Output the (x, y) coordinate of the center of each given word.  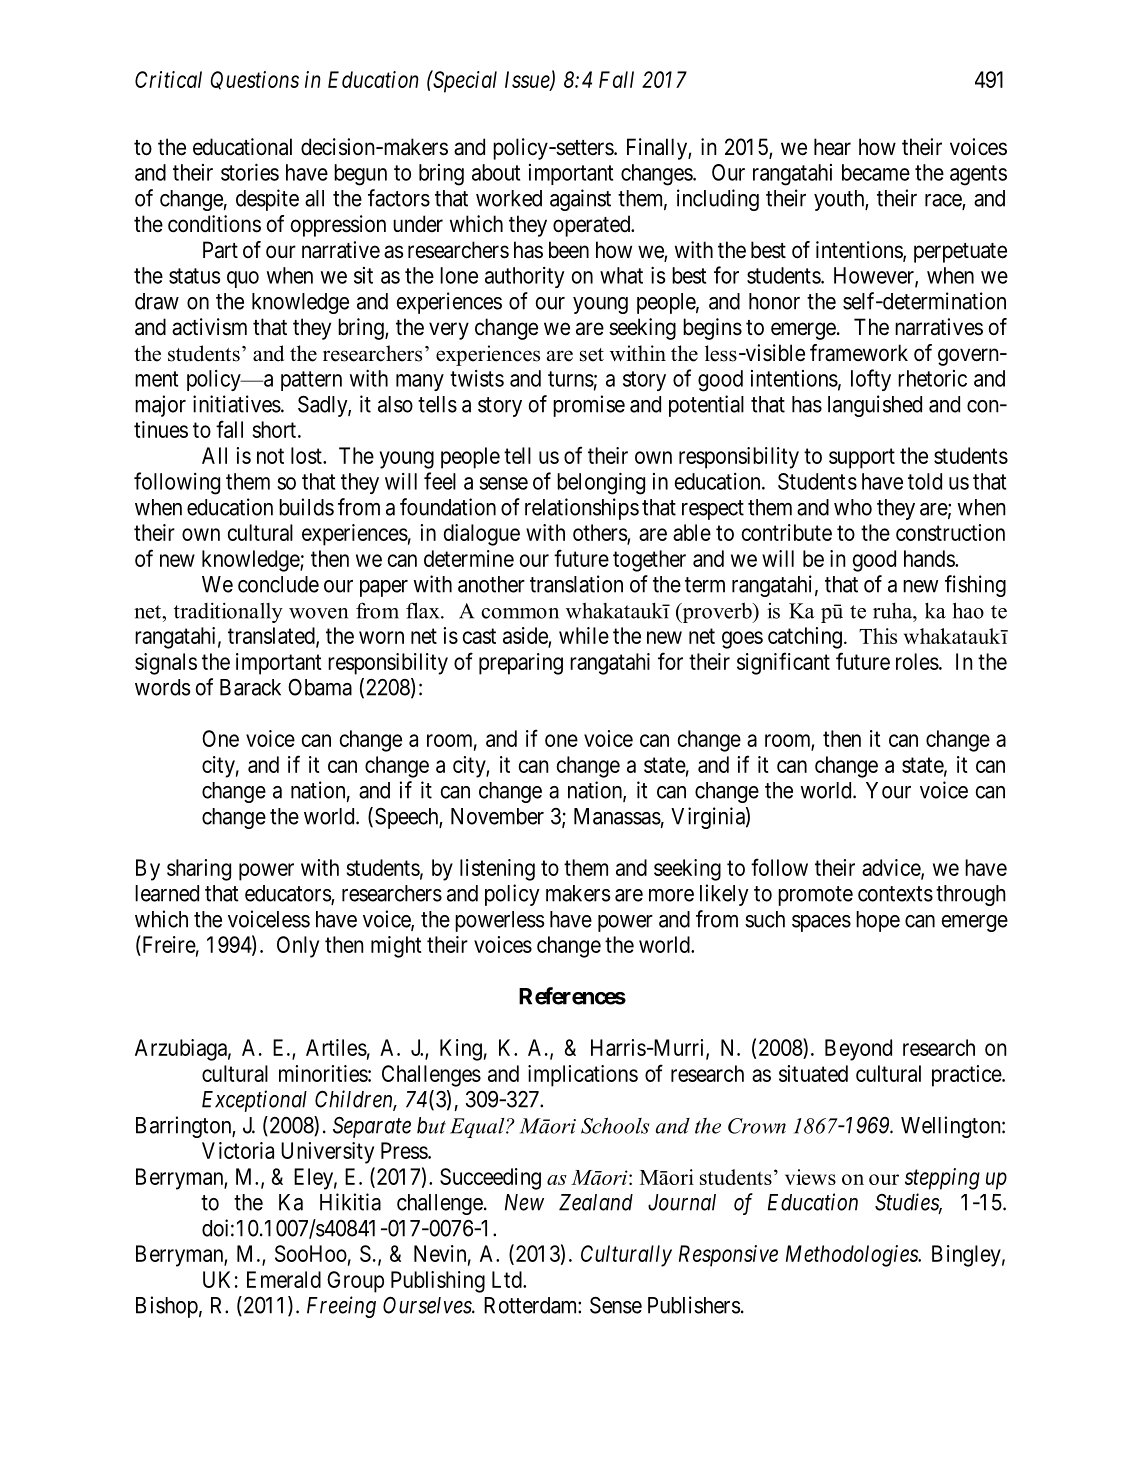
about (496, 172)
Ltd (508, 1279)
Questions (254, 80)
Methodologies (853, 1256)
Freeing (341, 1307)
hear (832, 147)
